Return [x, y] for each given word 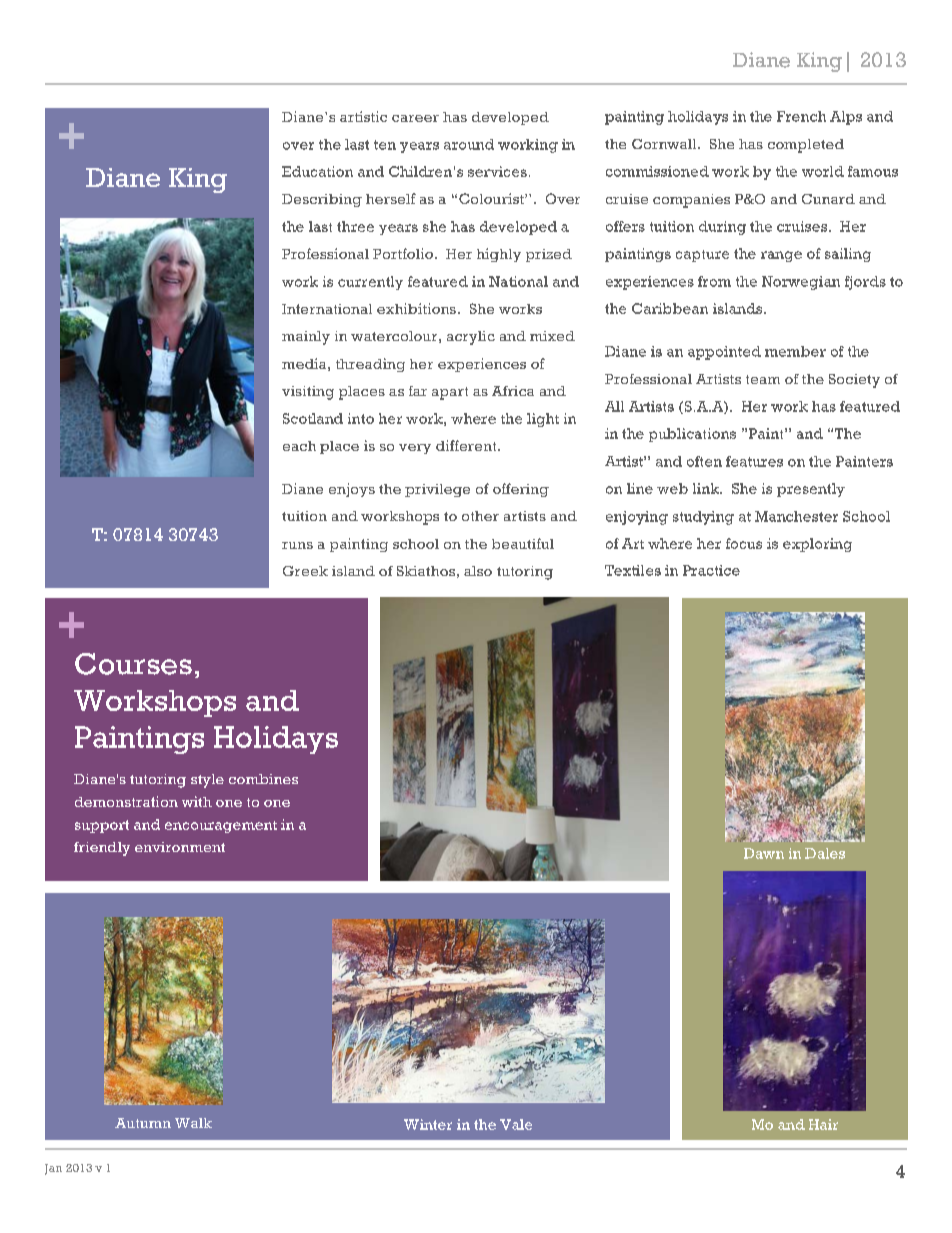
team [763, 379]
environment [180, 847]
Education [317, 171]
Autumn [143, 1123]
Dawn [764, 853]
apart [450, 393]
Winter [428, 1124]
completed [806, 146]
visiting [308, 393]
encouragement [221, 827]
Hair [823, 1124]
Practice [711, 570]
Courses [133, 664]
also [478, 571]
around [469, 144]
